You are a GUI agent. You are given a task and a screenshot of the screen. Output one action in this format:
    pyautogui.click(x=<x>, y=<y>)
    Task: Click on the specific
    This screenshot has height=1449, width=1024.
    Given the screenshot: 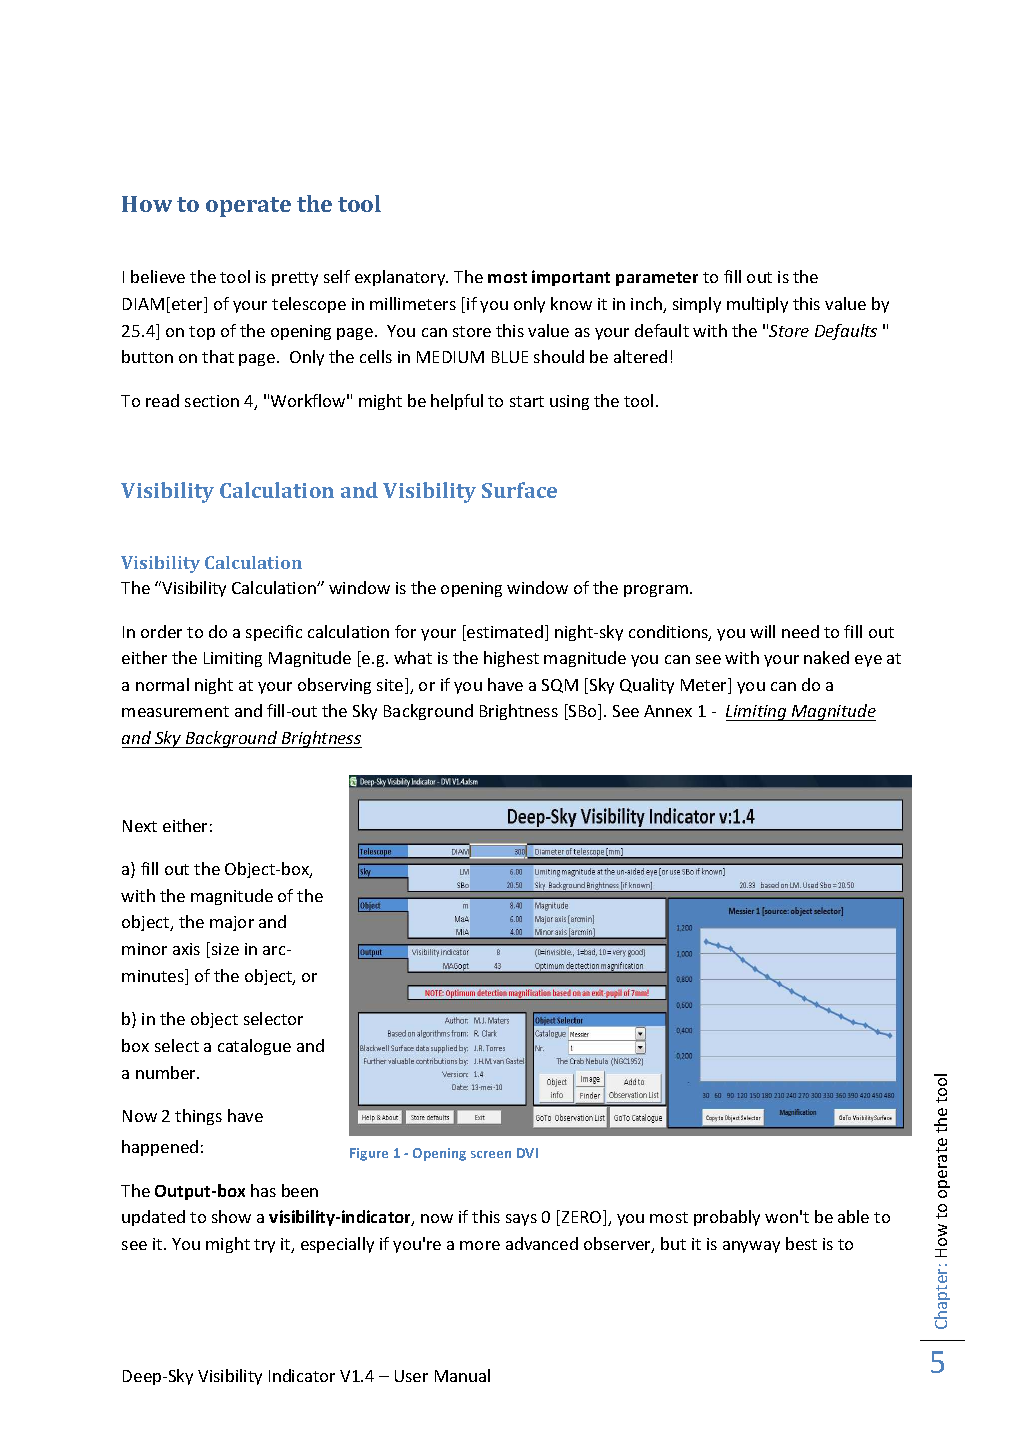 What is the action you would take?
    pyautogui.click(x=274, y=633)
